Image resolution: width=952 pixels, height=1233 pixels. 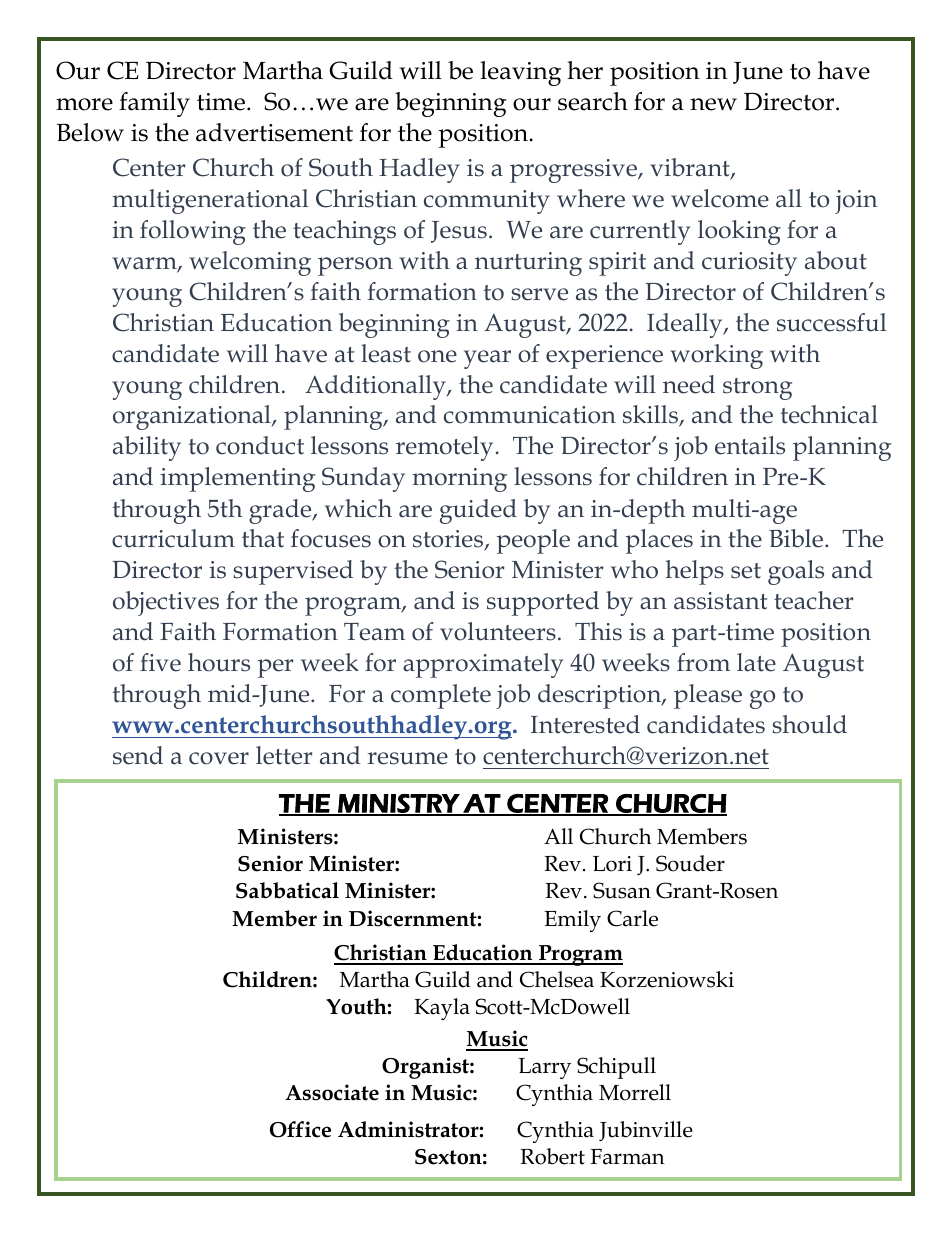 I want to click on leaving, so click(x=520, y=73).
